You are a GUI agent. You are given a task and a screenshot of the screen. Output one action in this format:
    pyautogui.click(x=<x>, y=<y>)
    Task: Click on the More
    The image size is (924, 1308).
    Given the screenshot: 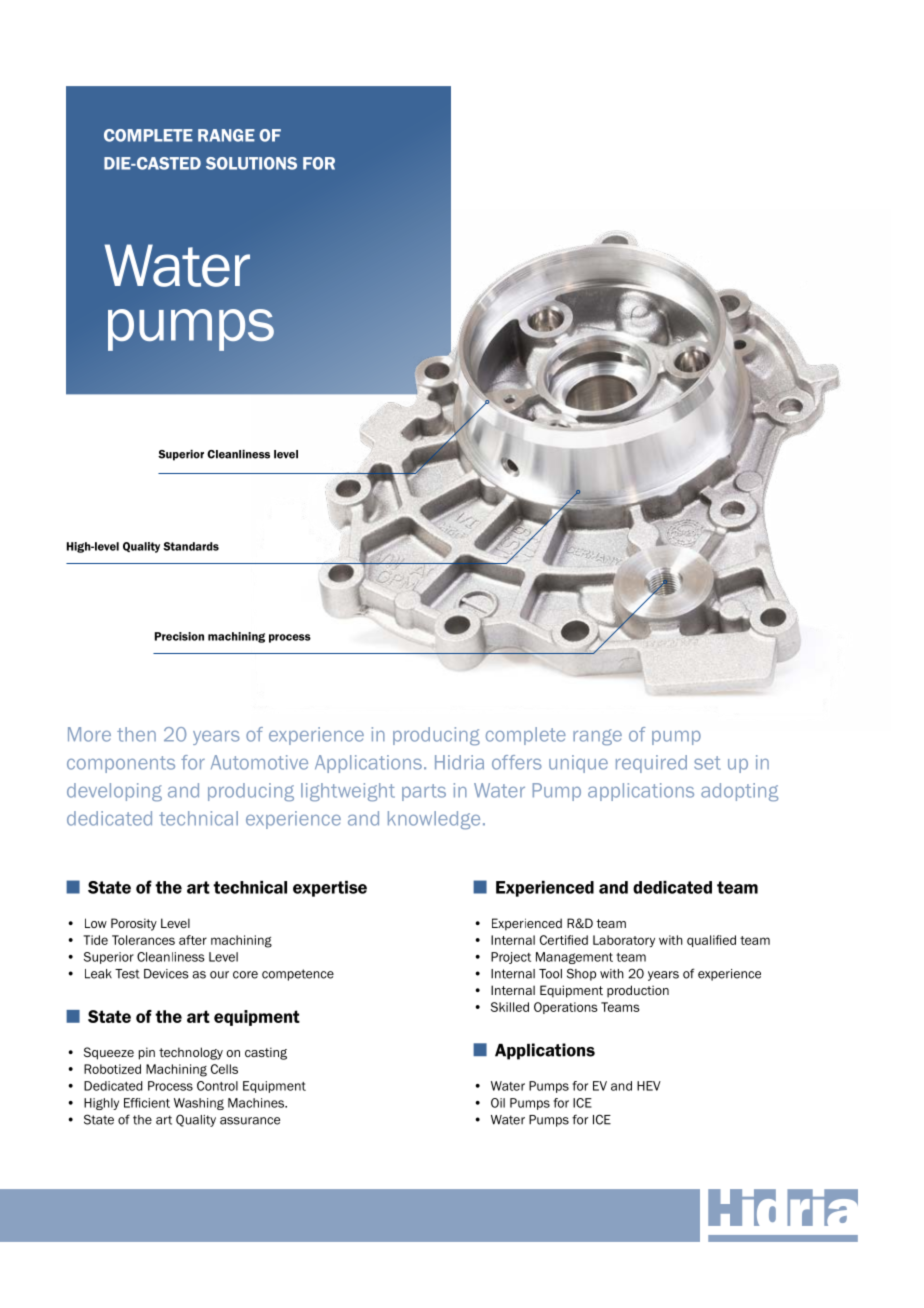 What is the action you would take?
    pyautogui.click(x=89, y=734)
